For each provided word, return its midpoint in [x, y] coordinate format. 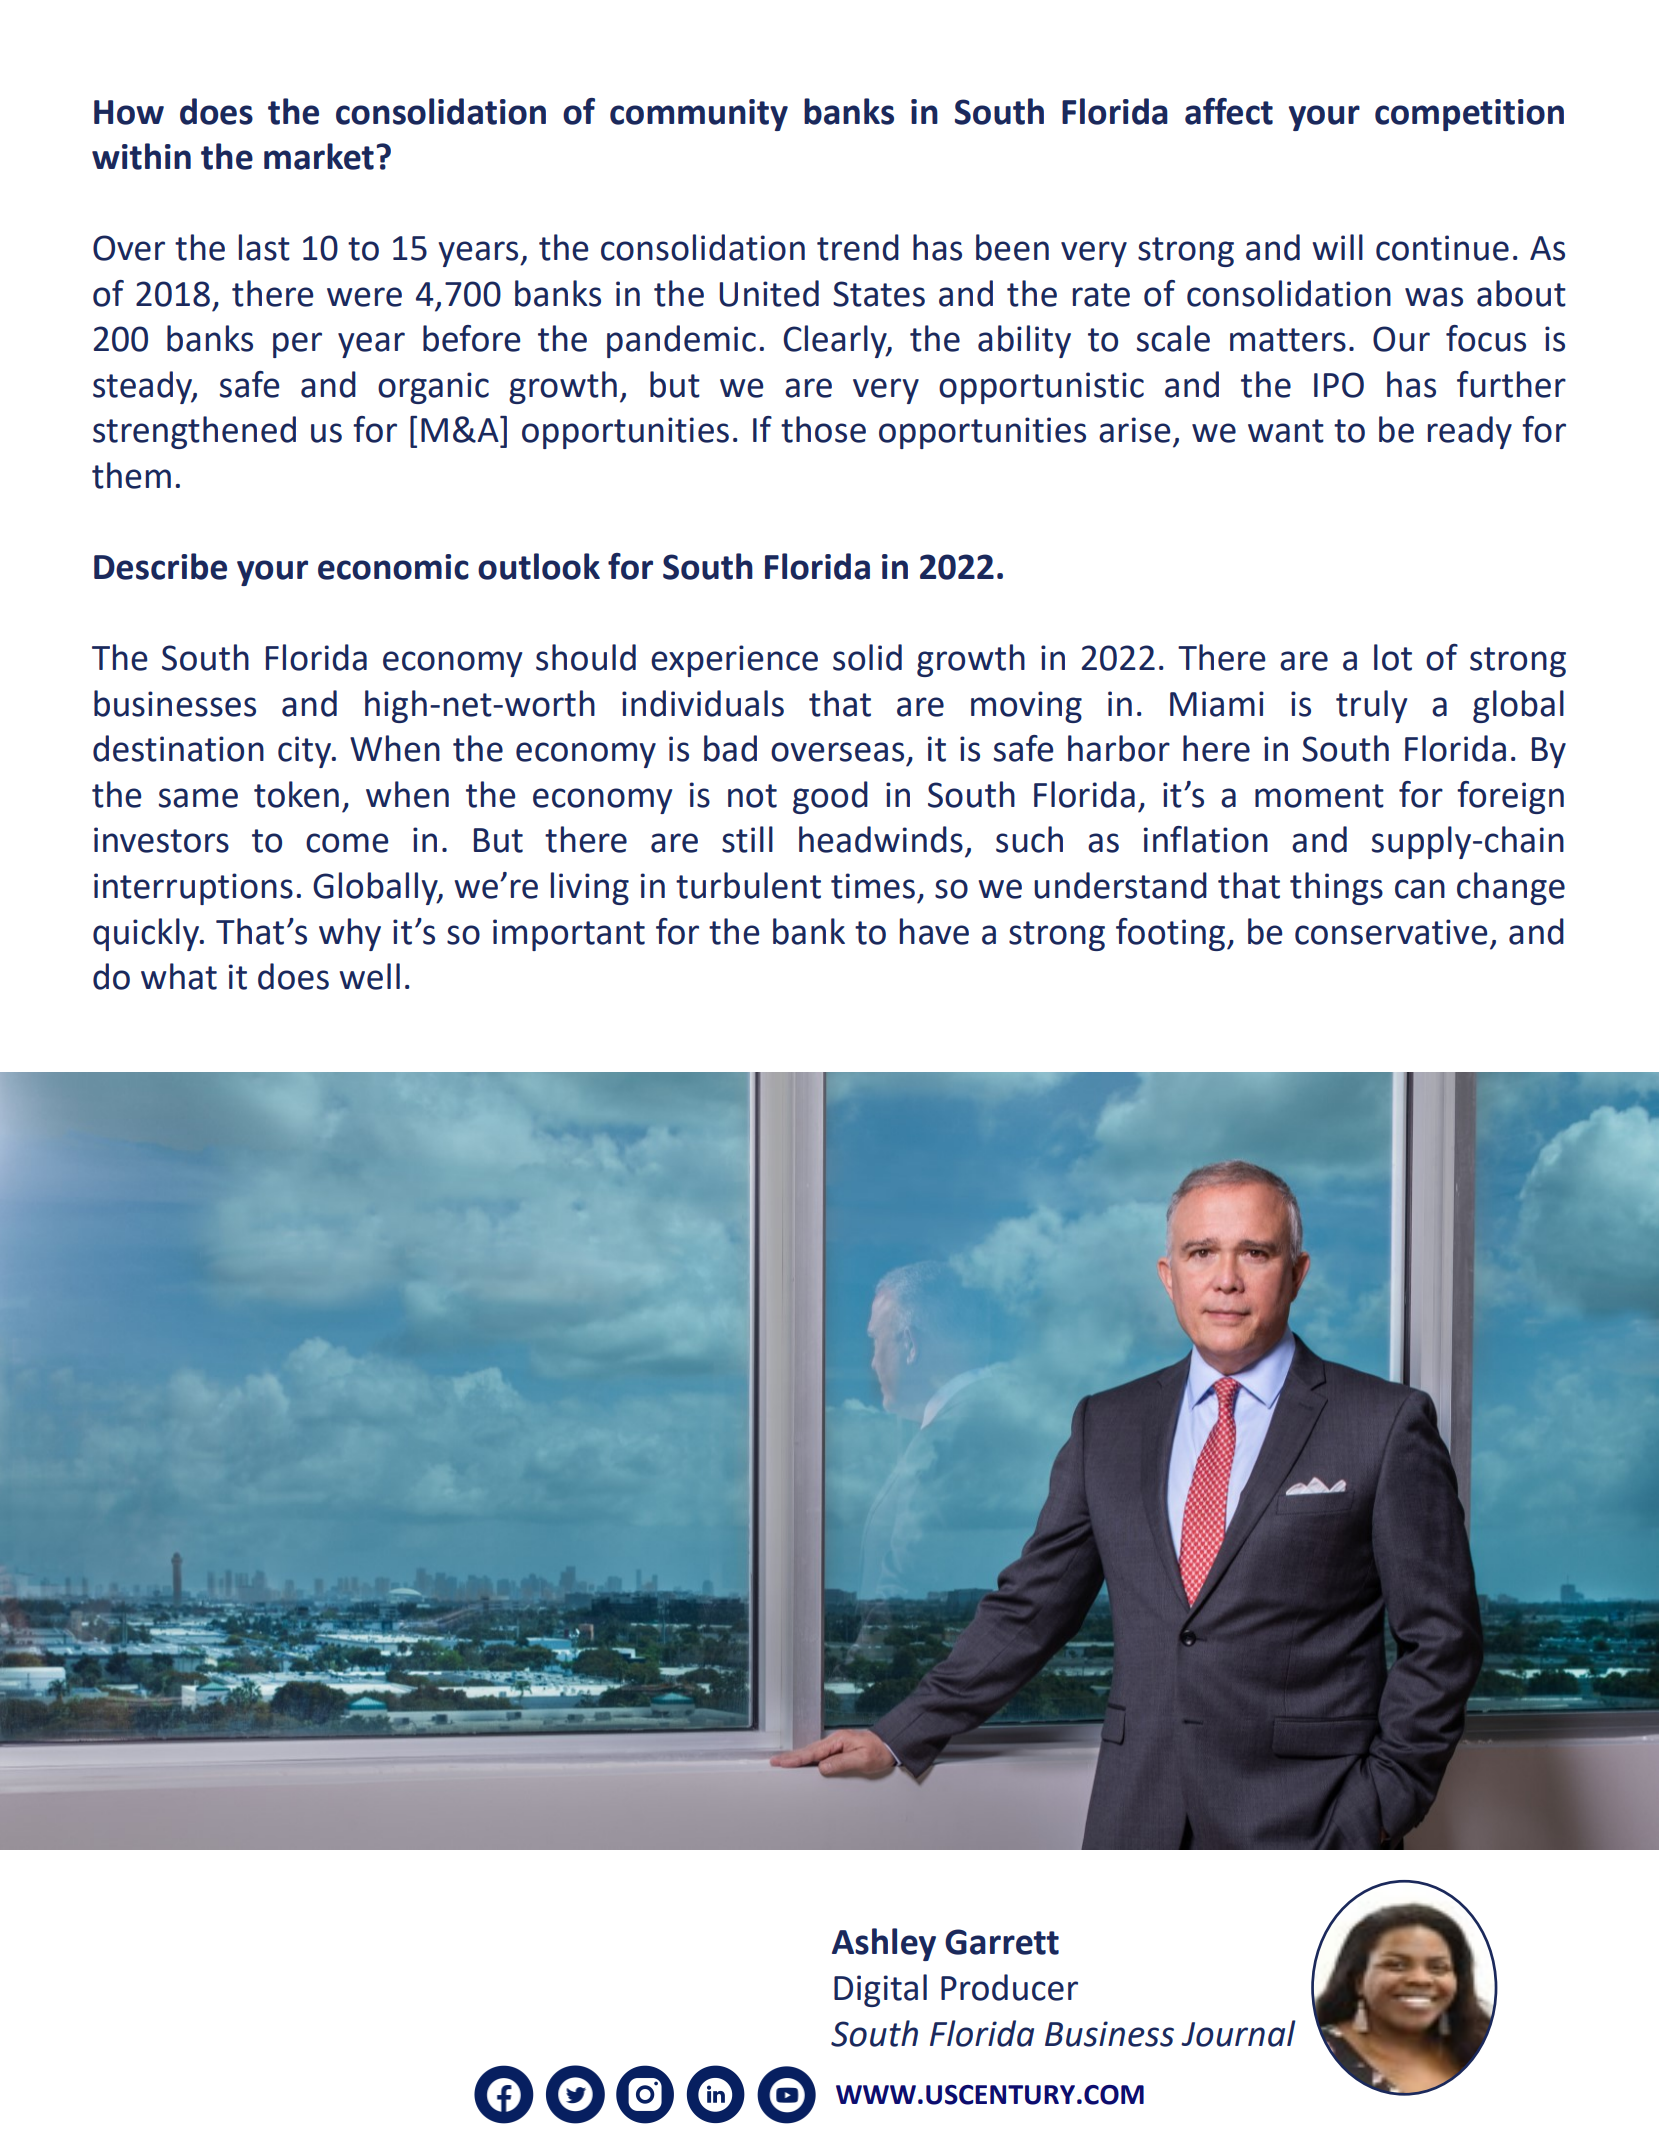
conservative [1391, 932]
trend [858, 247]
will [1338, 247]
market [319, 156]
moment [1319, 796]
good [830, 797]
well [370, 976]
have [934, 931]
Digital [880, 1990]
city [306, 752]
